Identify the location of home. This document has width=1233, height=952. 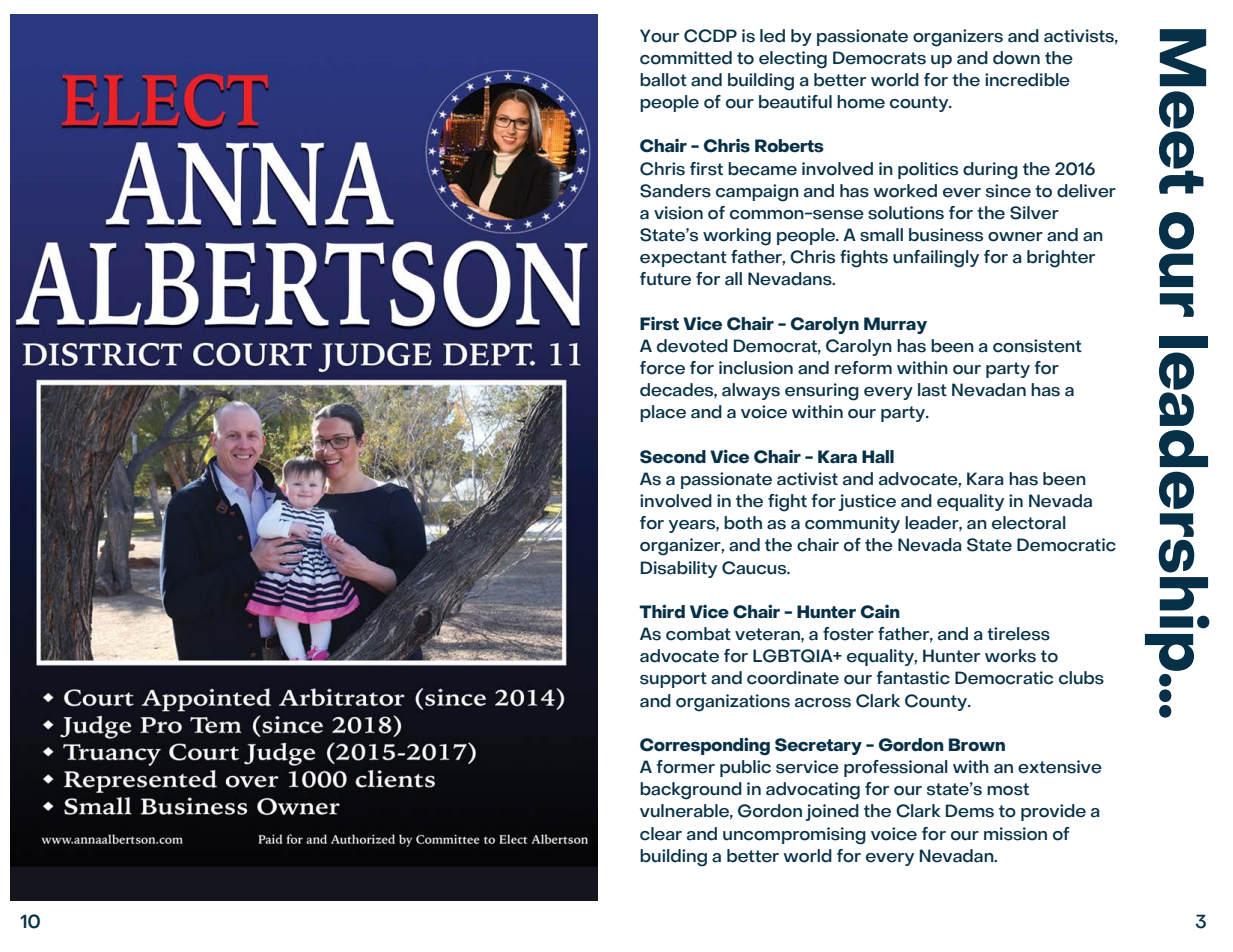
(861, 102).
